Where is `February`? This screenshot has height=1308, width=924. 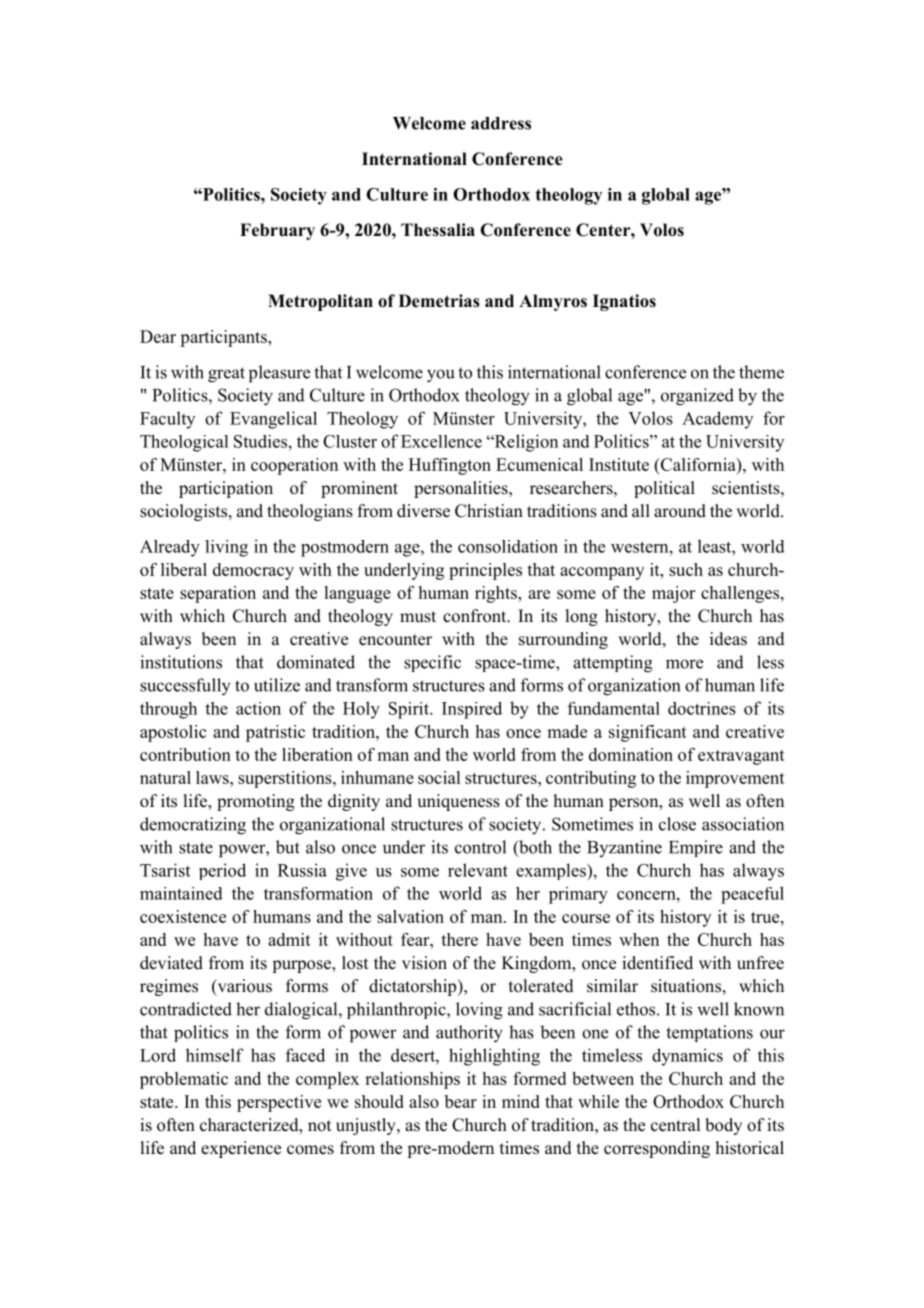
February is located at coordinates (277, 231).
